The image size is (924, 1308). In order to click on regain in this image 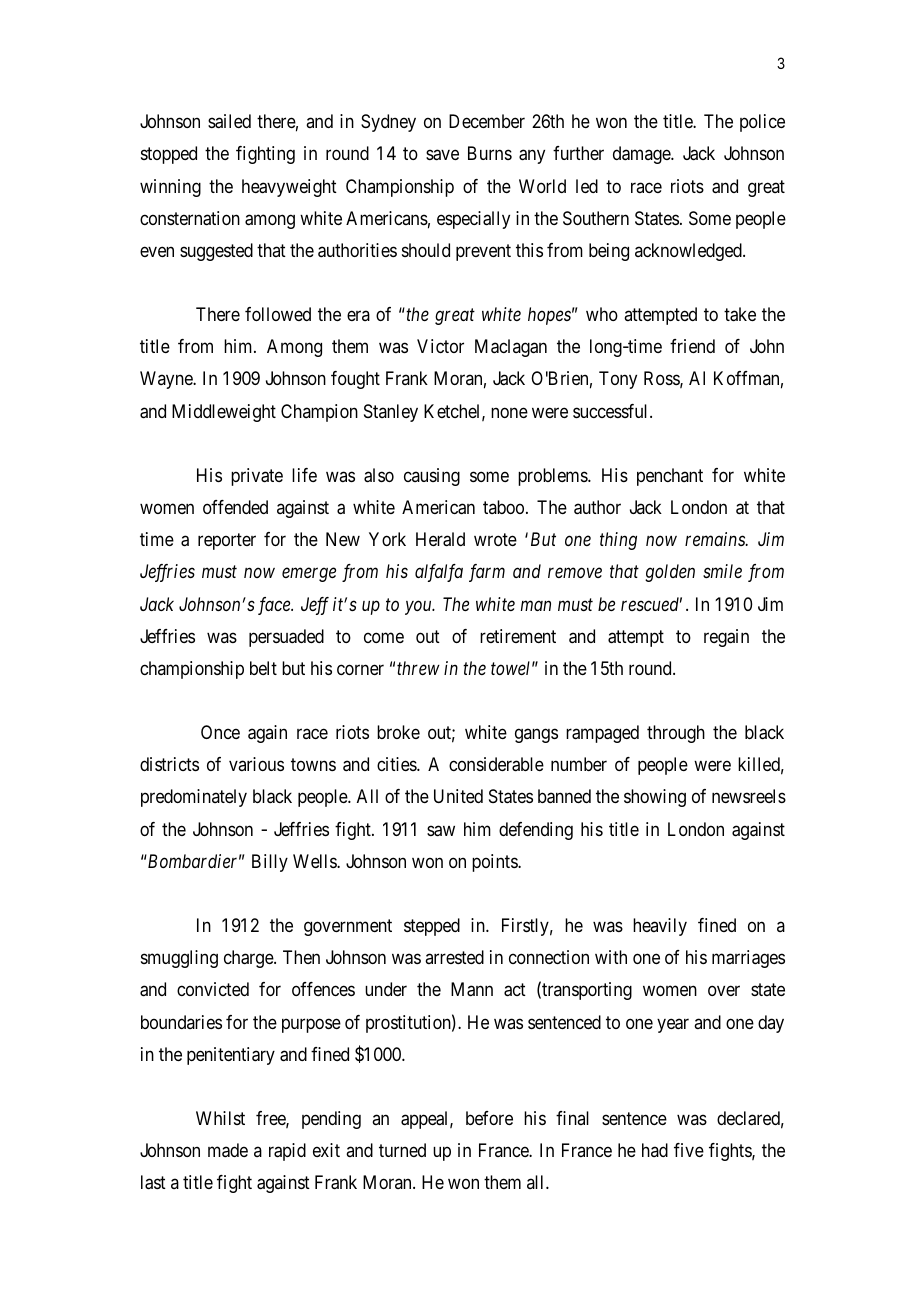, I will do `click(726, 638)`.
